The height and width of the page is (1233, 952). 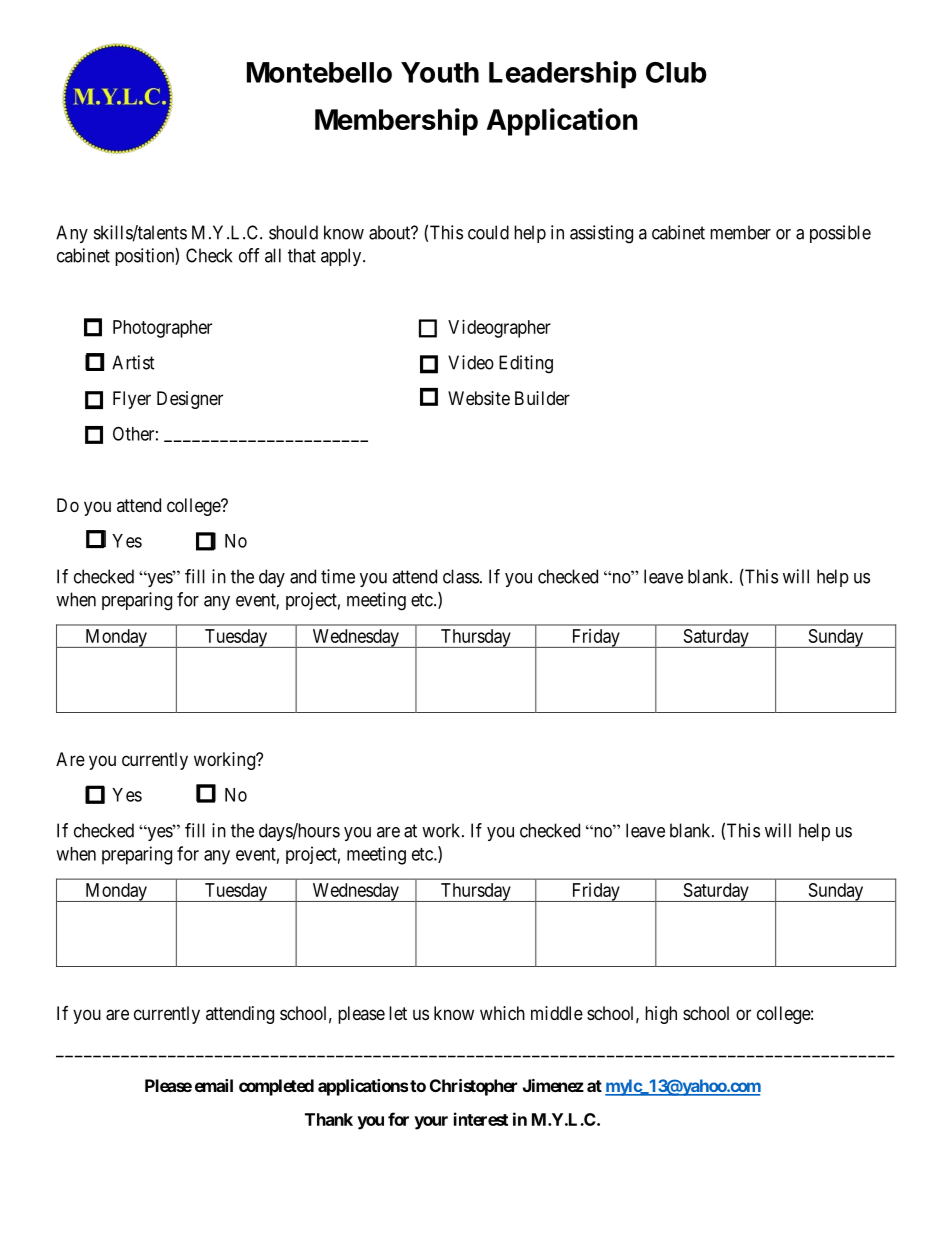 What do you see at coordinates (461, 576) in the page?
I see `class` at bounding box center [461, 576].
